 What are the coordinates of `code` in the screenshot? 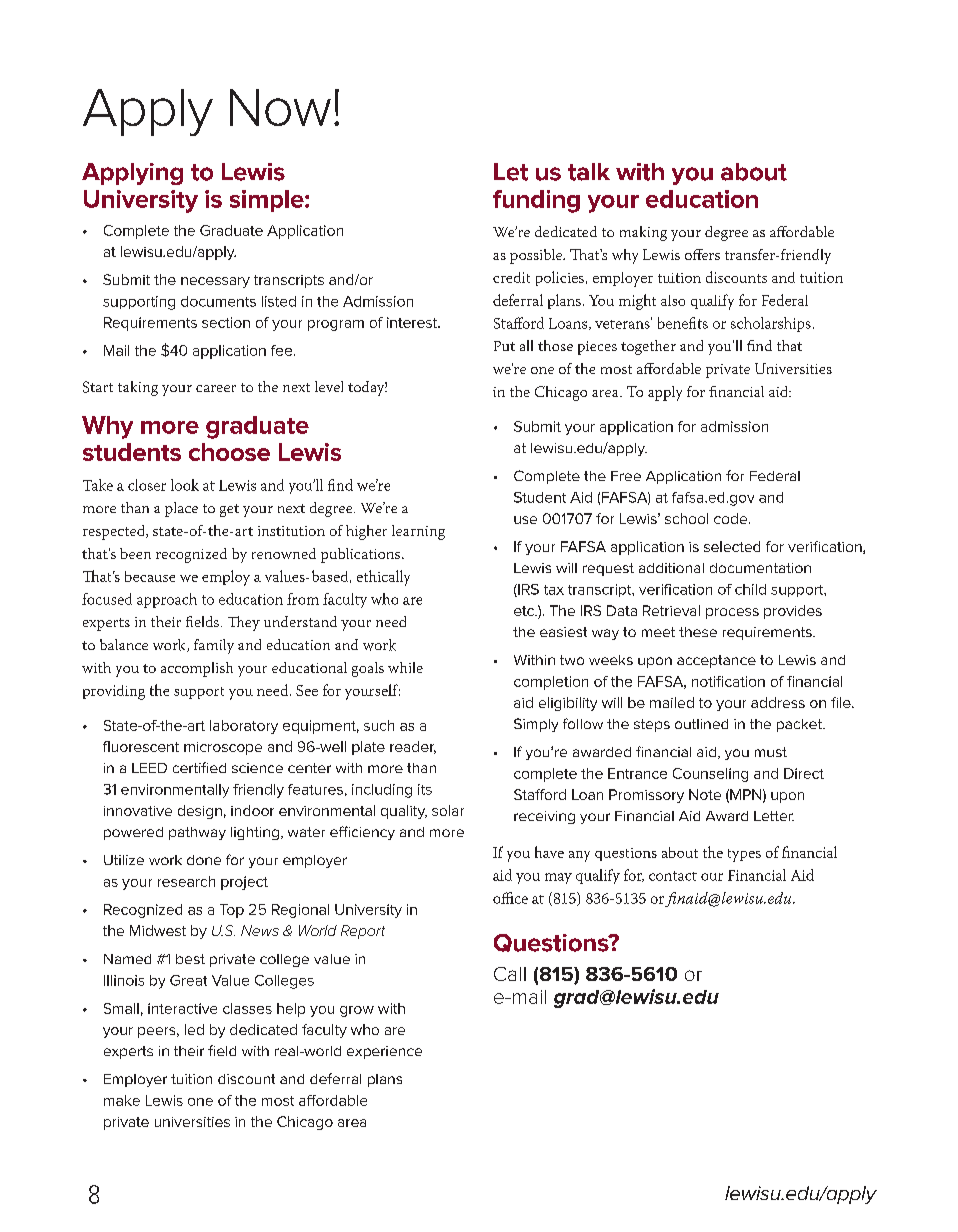 It's located at (732, 518).
